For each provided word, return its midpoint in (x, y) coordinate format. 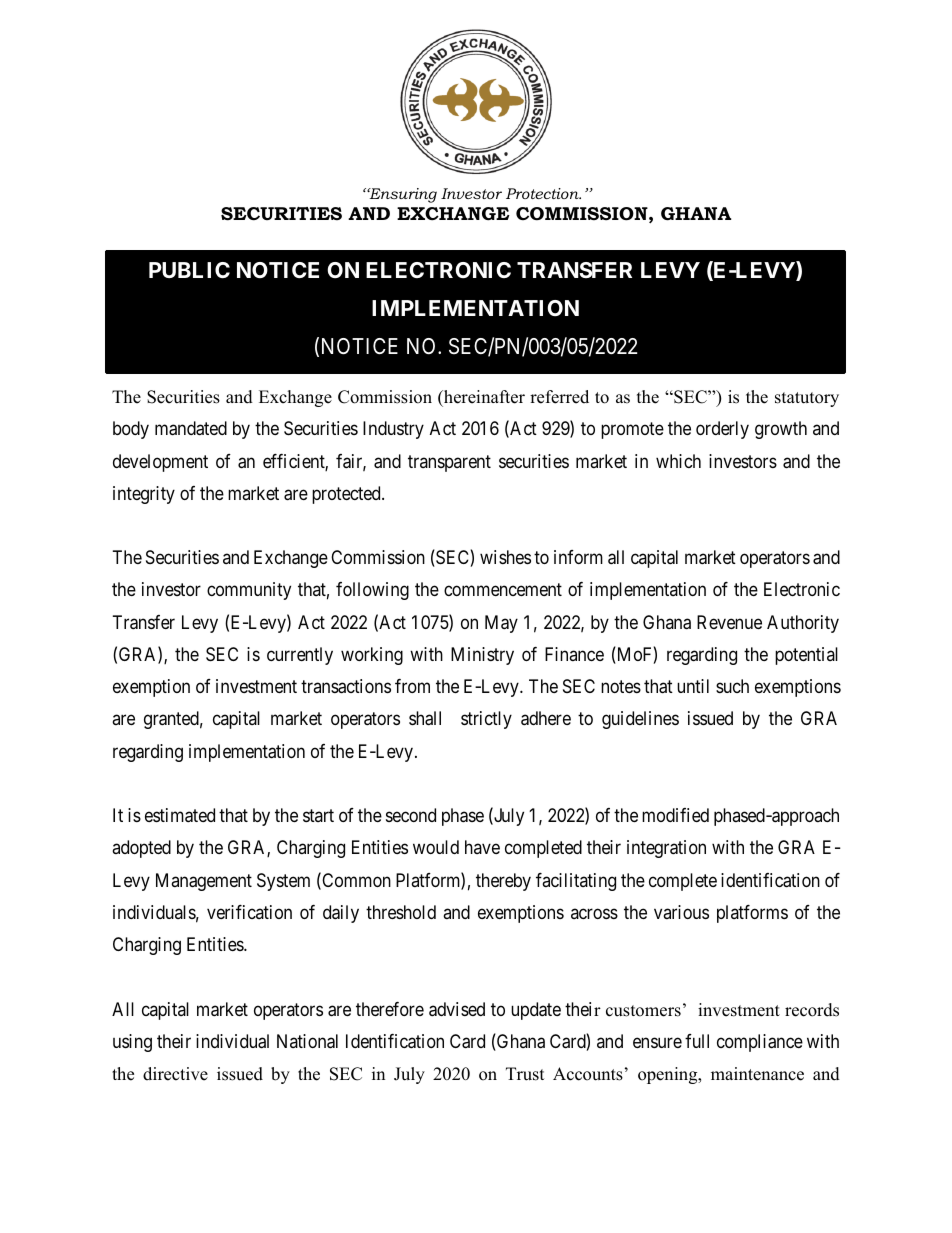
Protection (543, 193)
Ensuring (402, 195)
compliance (760, 1043)
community (249, 591)
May (501, 624)
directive (175, 1074)
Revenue (729, 622)
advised (457, 1009)
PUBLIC (189, 270)
